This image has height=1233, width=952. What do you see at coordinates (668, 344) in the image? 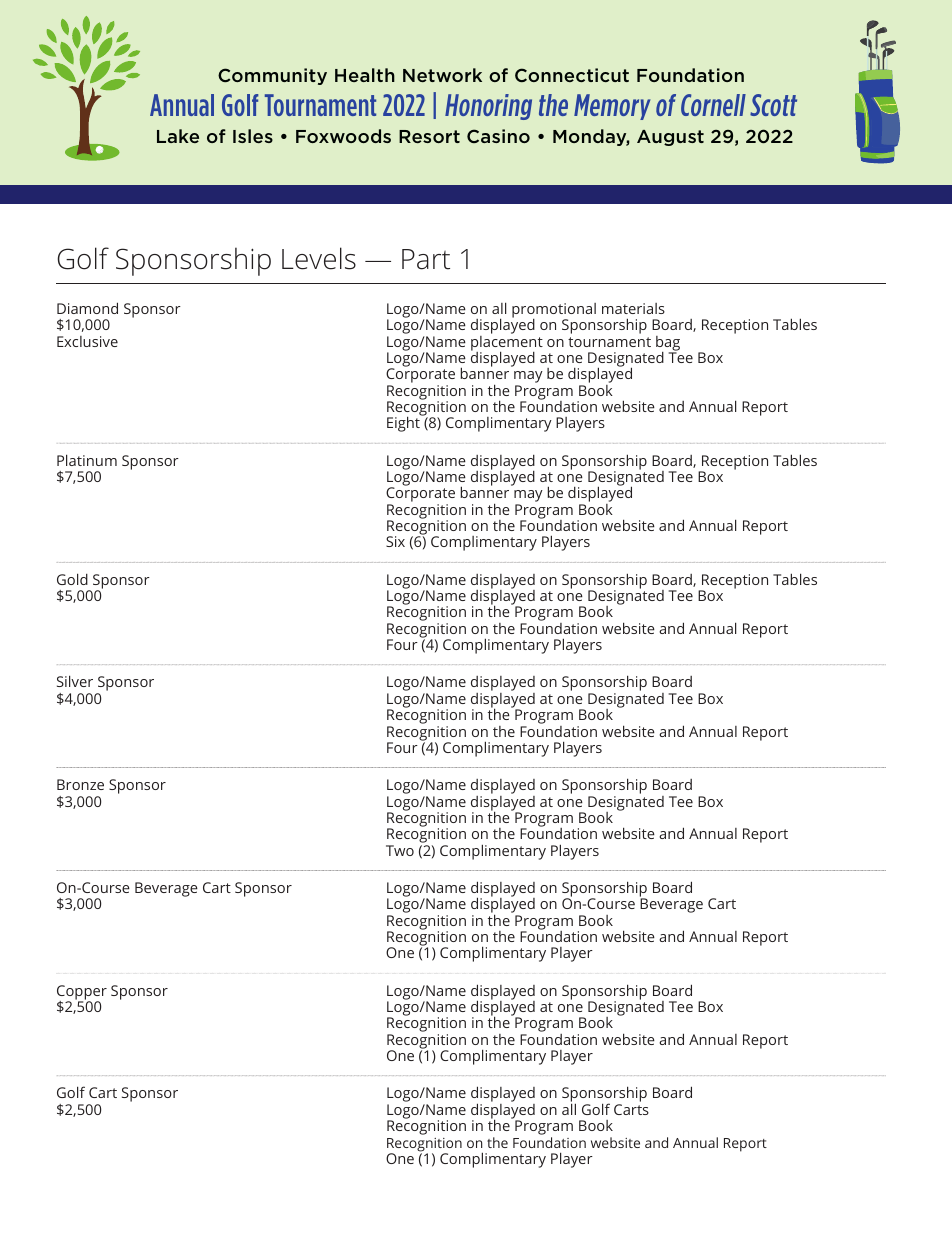
I see `bag` at bounding box center [668, 344].
